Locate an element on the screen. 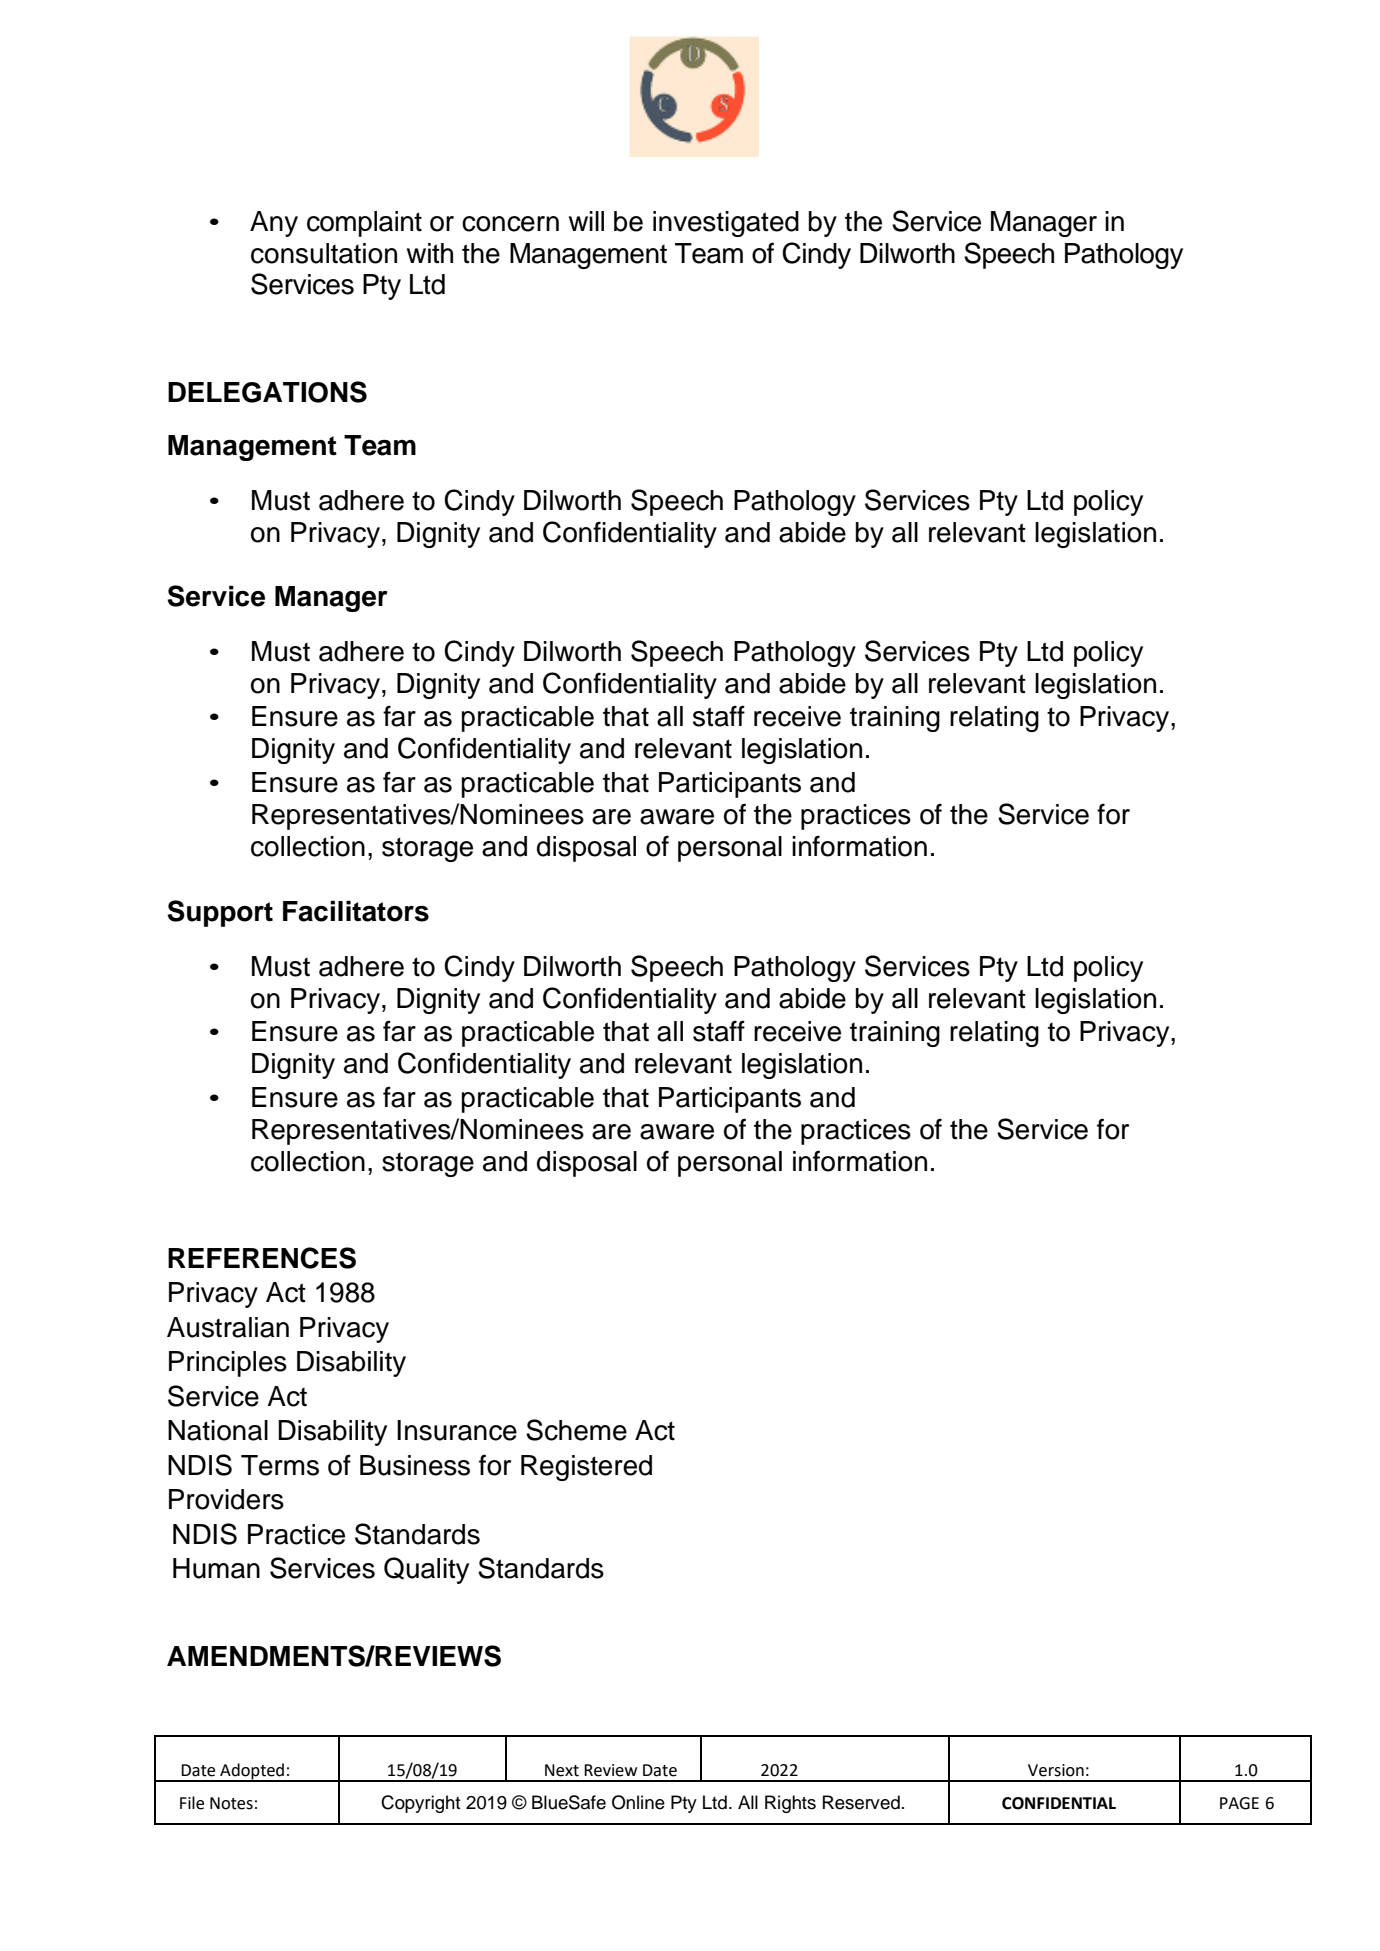 The width and height of the screenshot is (1380, 1951). Adopted is located at coordinates (252, 1772).
